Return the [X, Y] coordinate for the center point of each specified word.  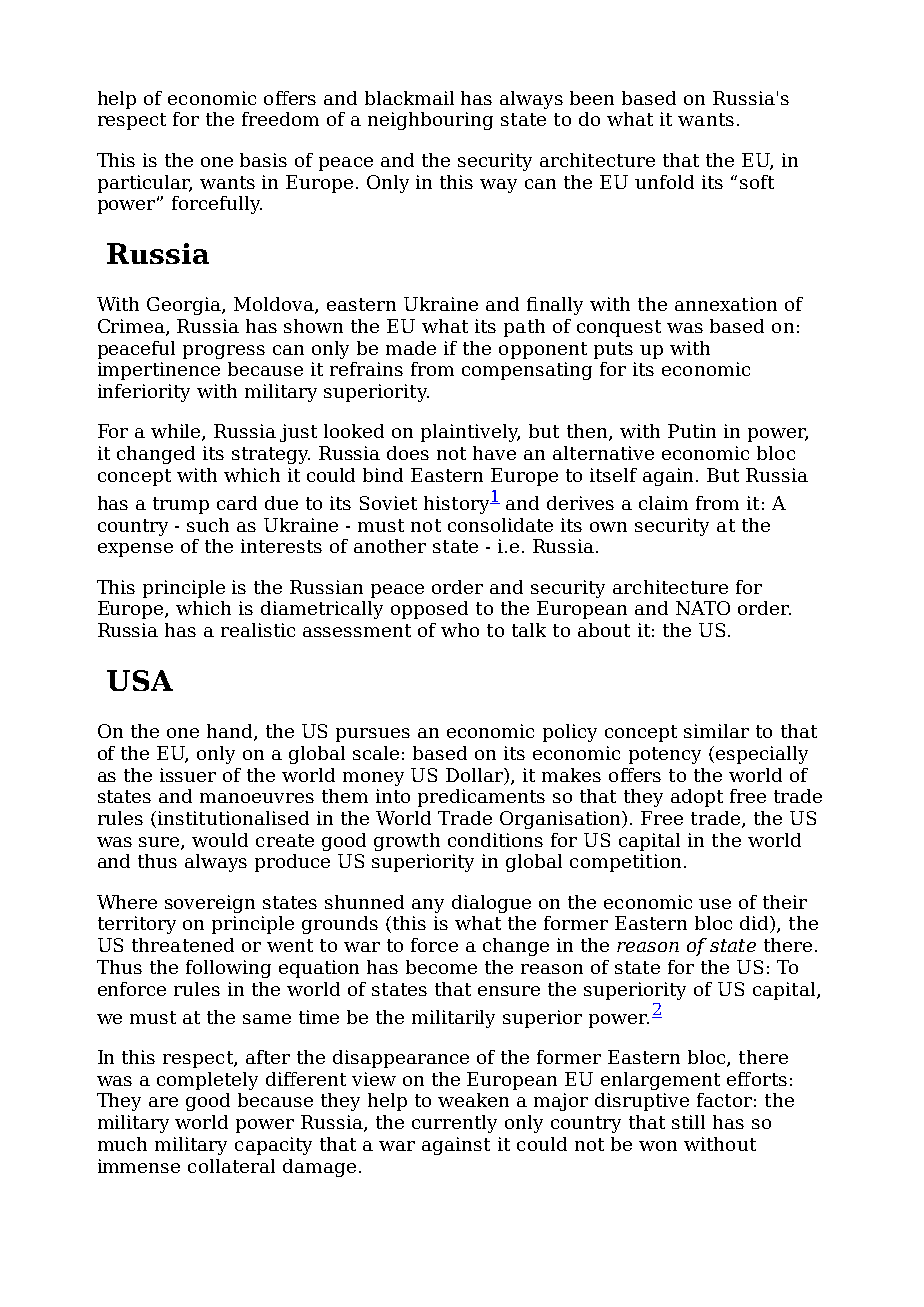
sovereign [210, 904]
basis [263, 160]
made [411, 348]
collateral [231, 1166]
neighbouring [430, 121]
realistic [258, 630]
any [428, 906]
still [688, 1122]
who [460, 630]
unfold [664, 182]
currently [454, 1124]
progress [224, 352]
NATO [703, 608]
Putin [692, 431]
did [755, 924]
